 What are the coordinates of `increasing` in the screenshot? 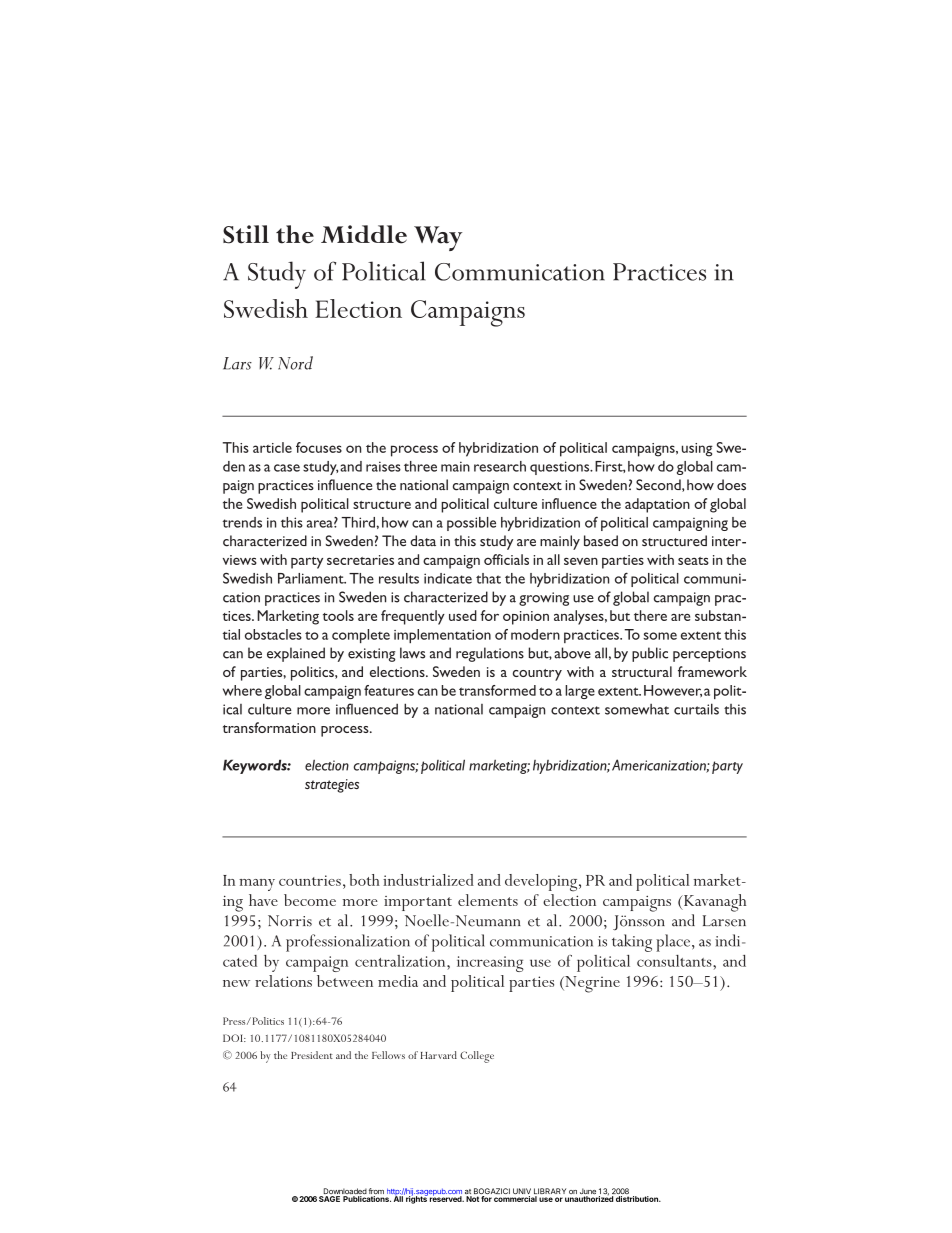 It's located at (490, 964).
